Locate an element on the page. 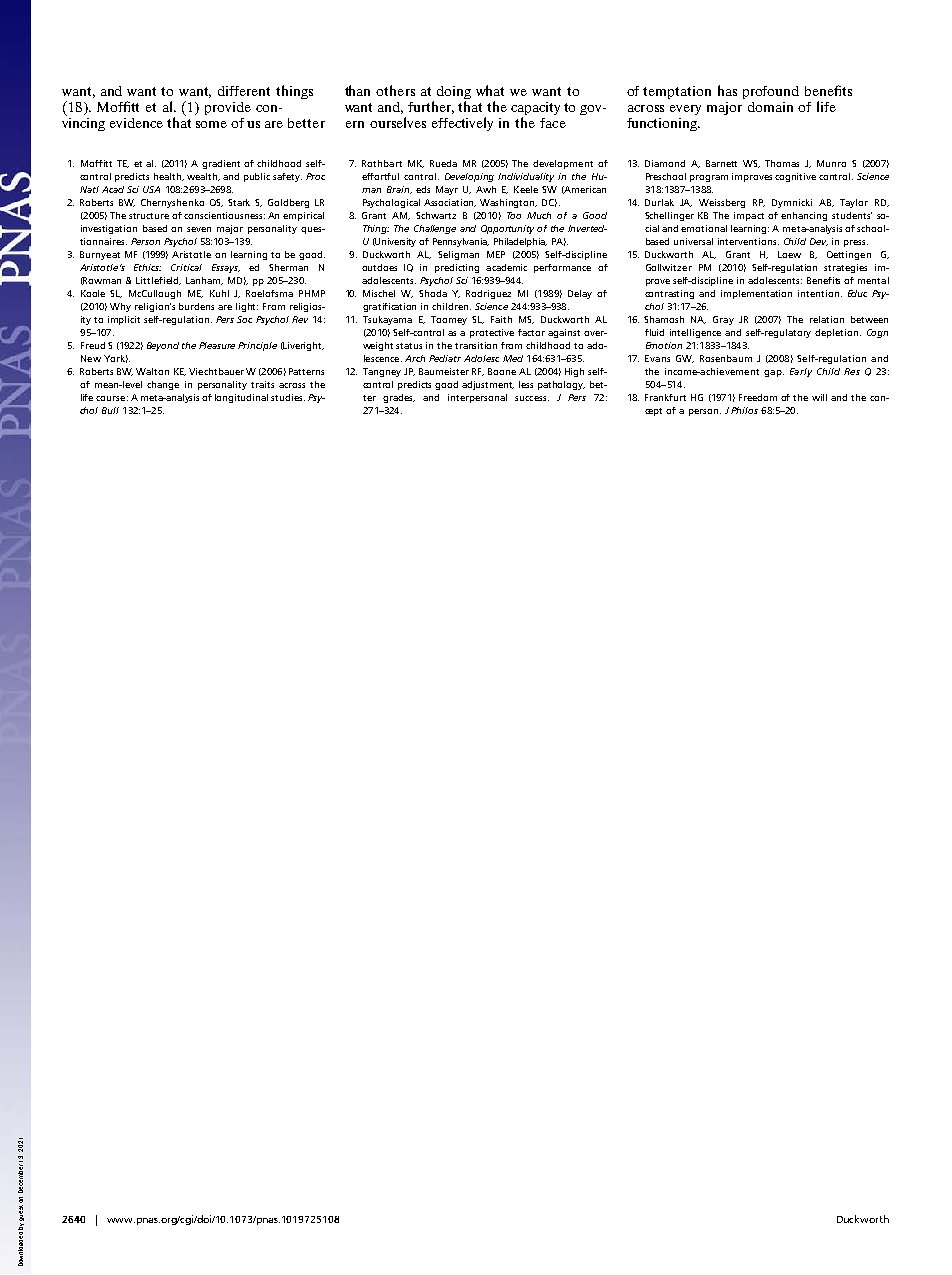  Rodriguez is located at coordinates (488, 294).
